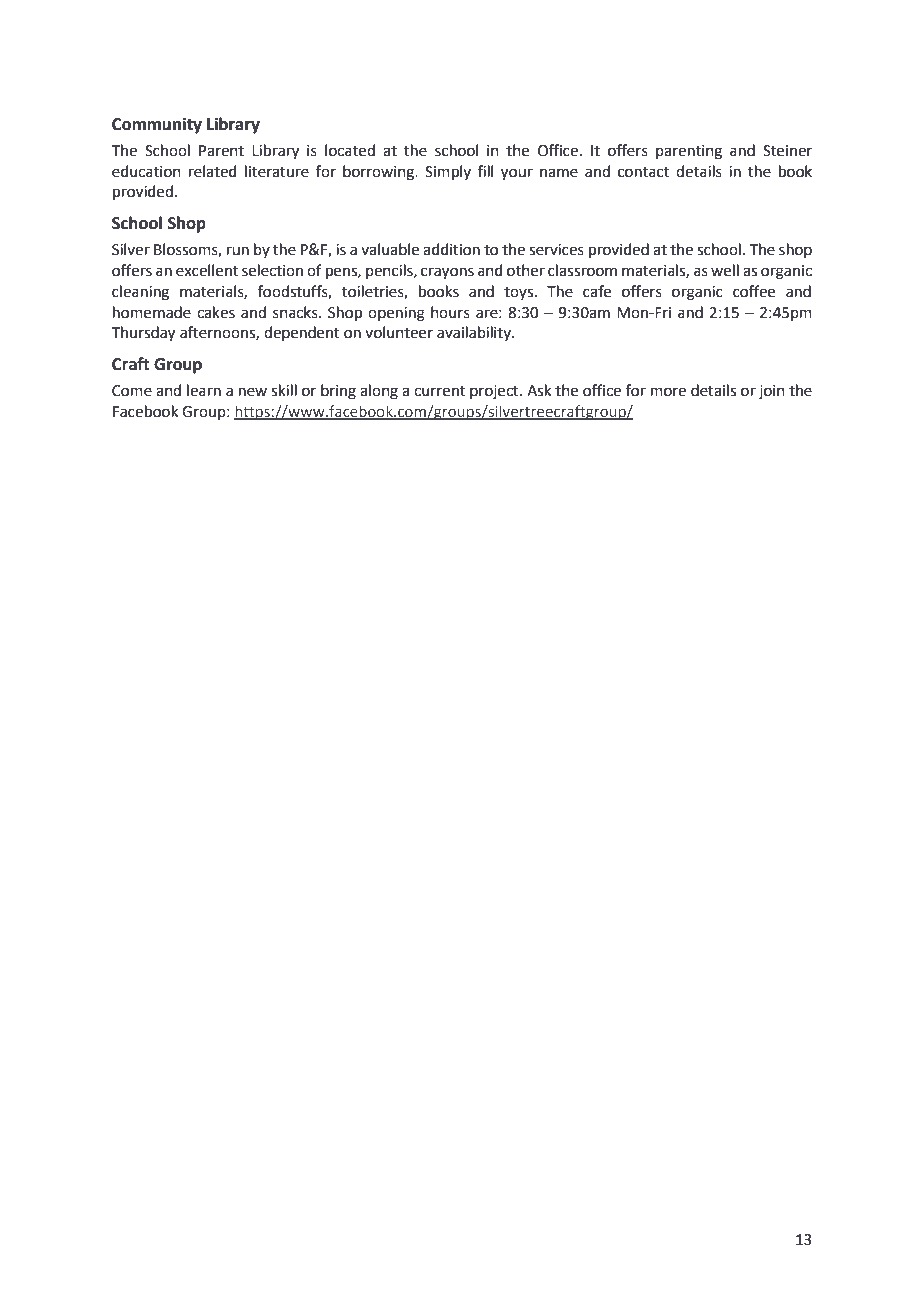 Image resolution: width=924 pixels, height=1309 pixels. Describe the element at coordinates (451, 249) in the screenshot. I see `addition` at that location.
